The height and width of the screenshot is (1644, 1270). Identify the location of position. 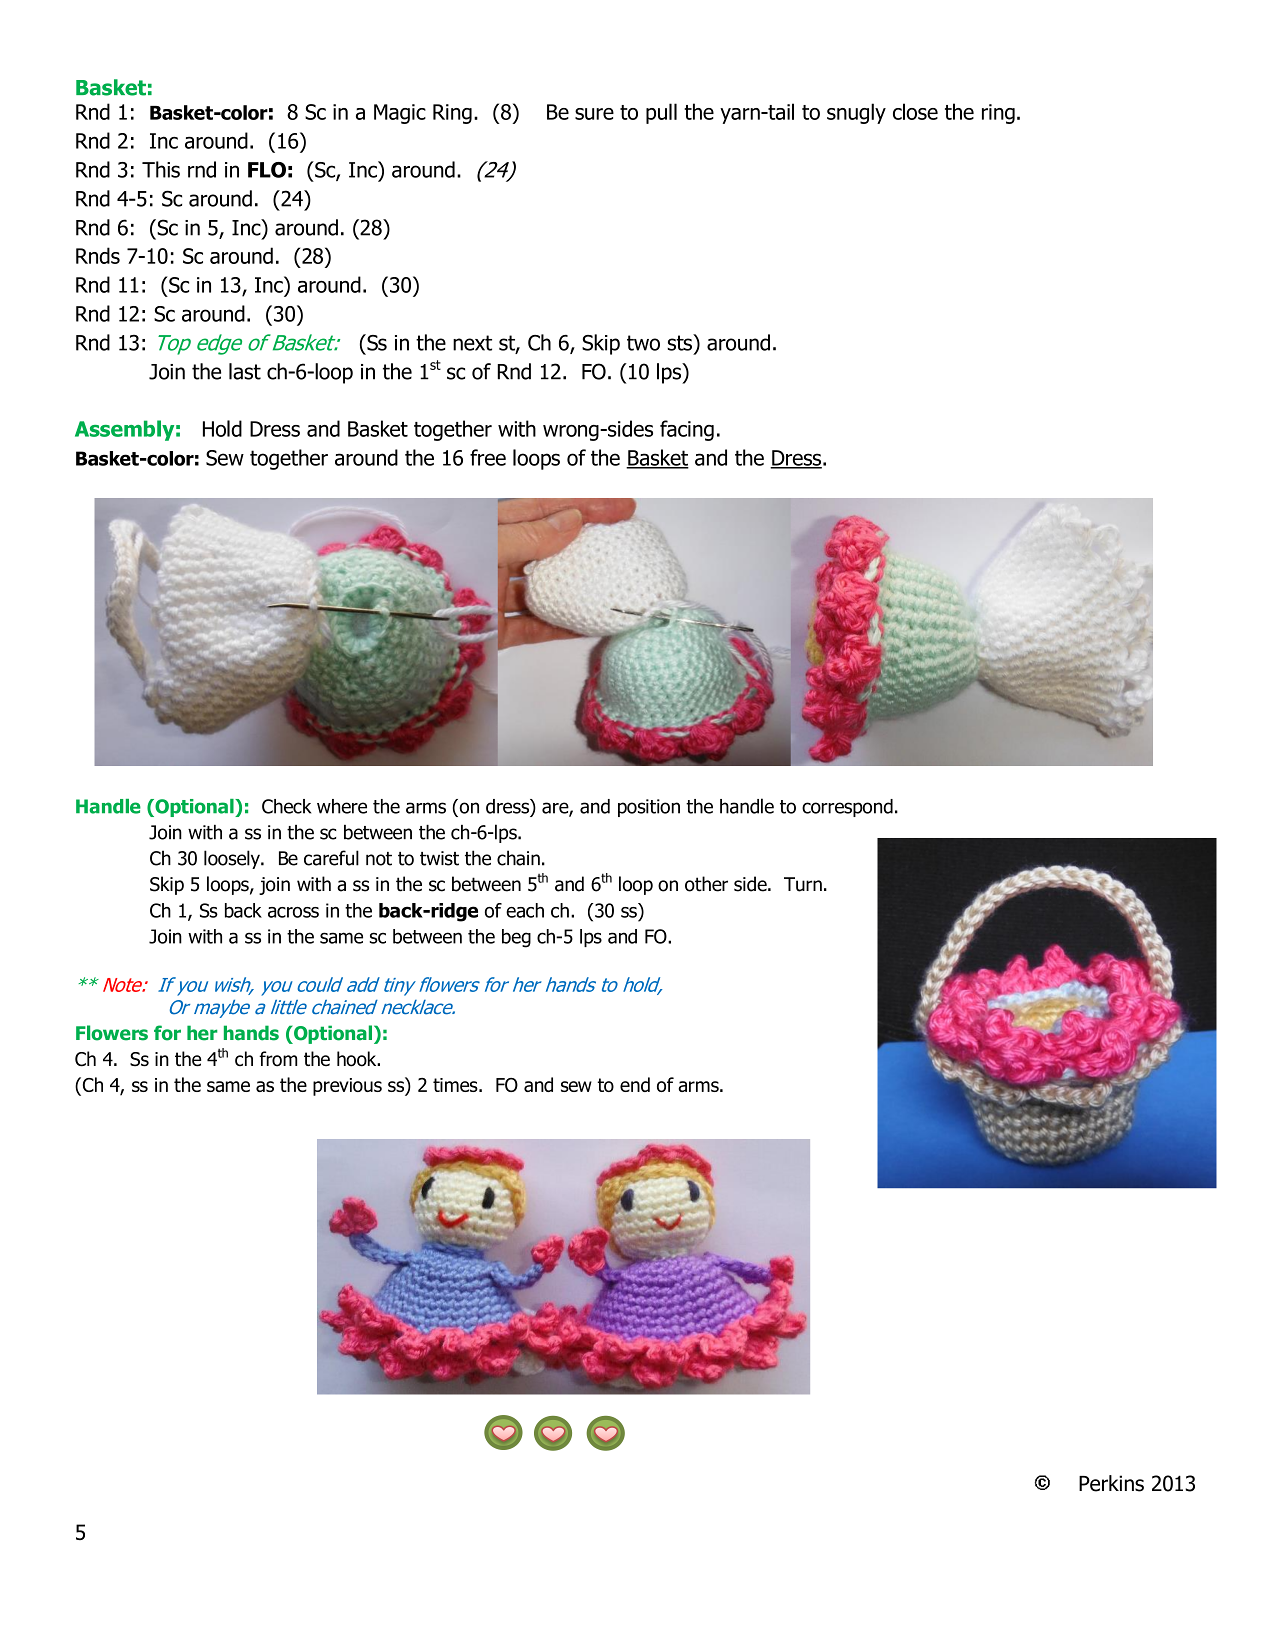
(649, 808).
